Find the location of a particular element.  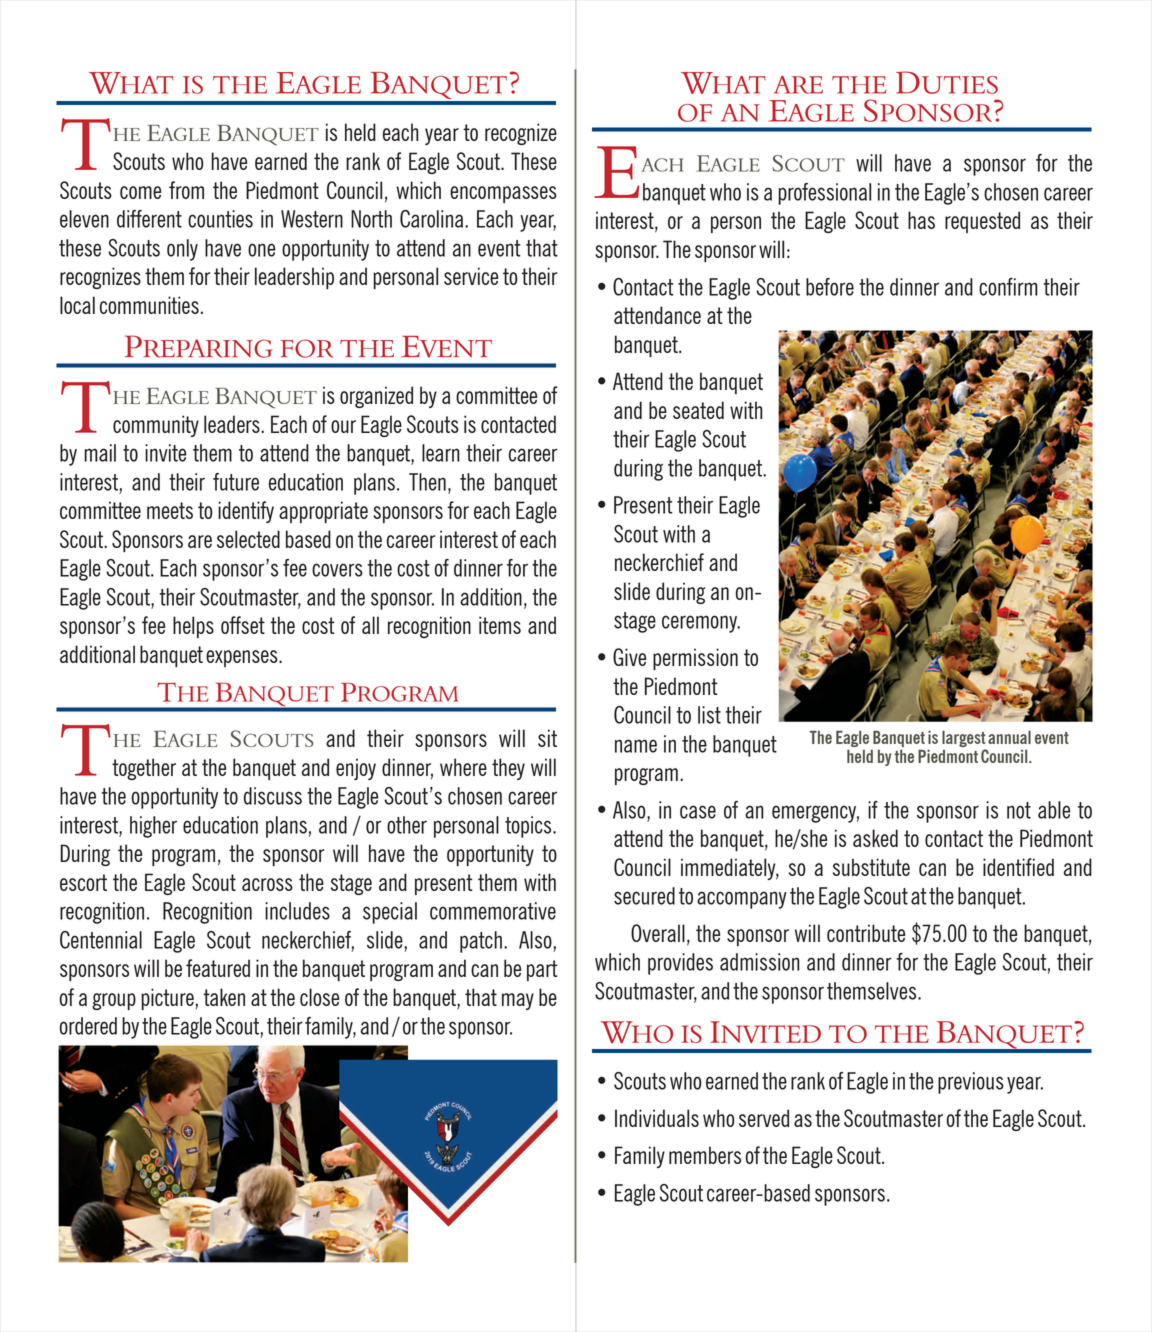

previous is located at coordinates (971, 1083).
